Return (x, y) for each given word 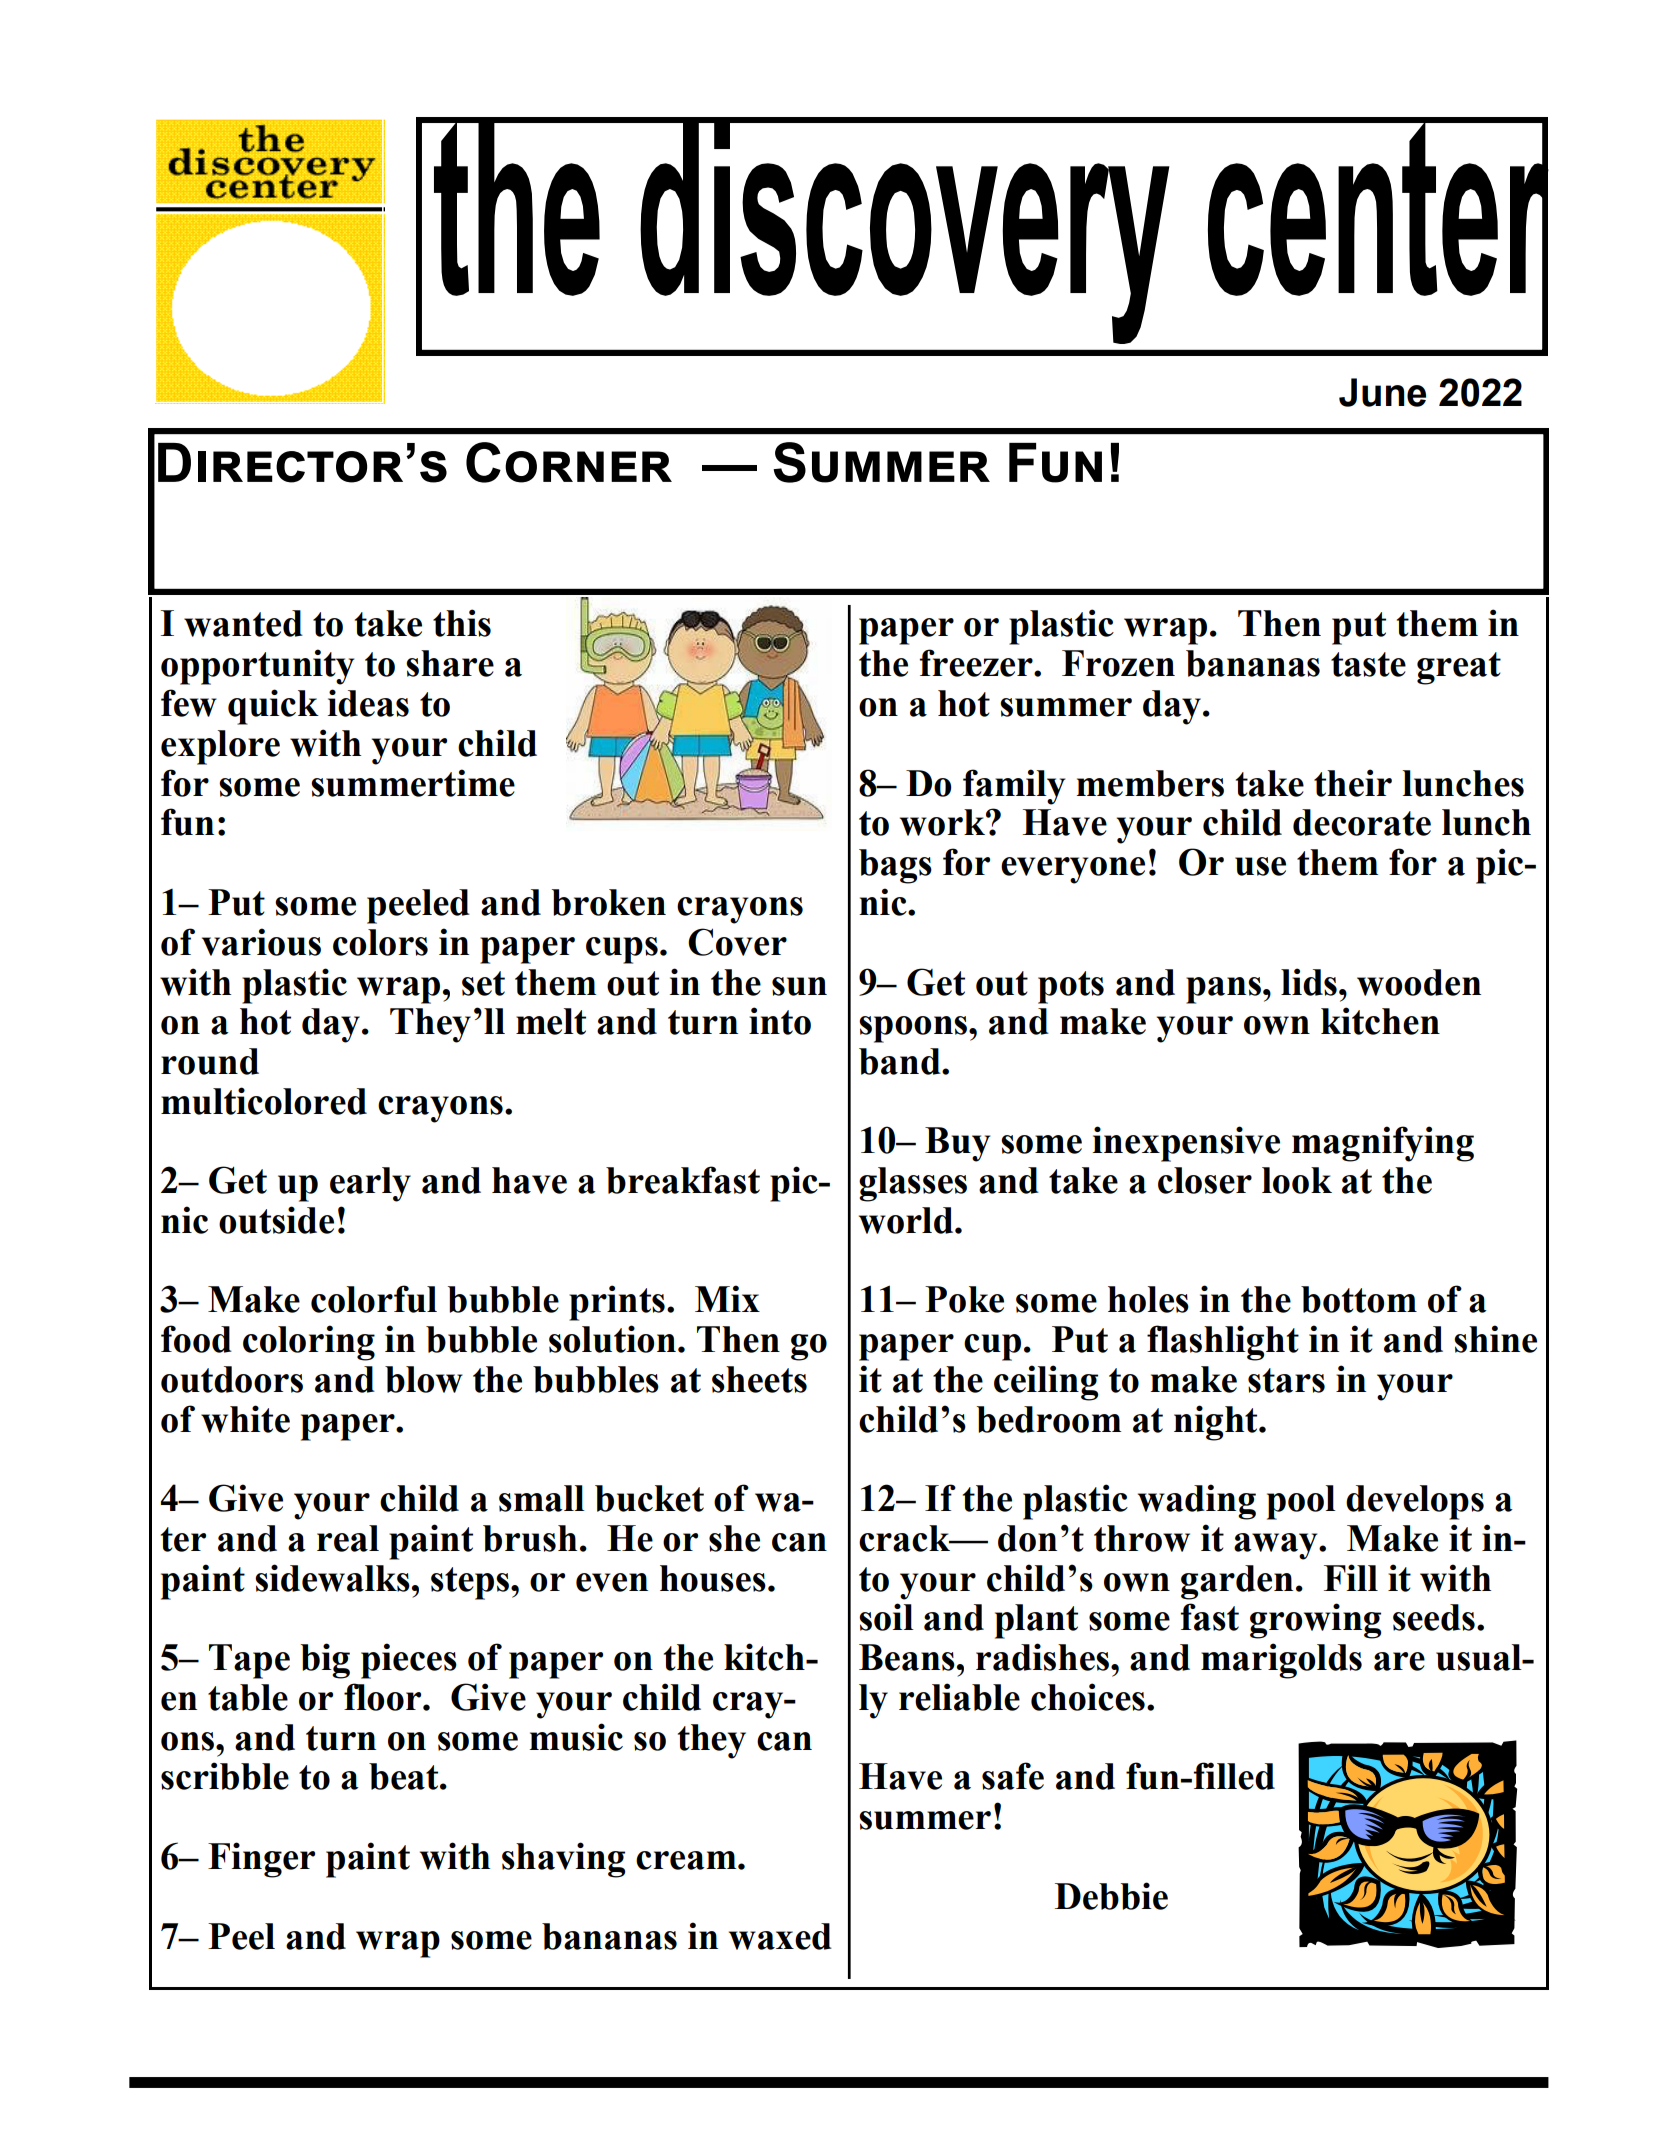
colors (380, 942)
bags (895, 866)
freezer (977, 663)
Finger (261, 1860)
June (1382, 392)
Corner (569, 462)
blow (424, 1379)
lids (1309, 982)
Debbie (1111, 1896)
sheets (759, 1379)
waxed (780, 1936)
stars (1286, 1380)
